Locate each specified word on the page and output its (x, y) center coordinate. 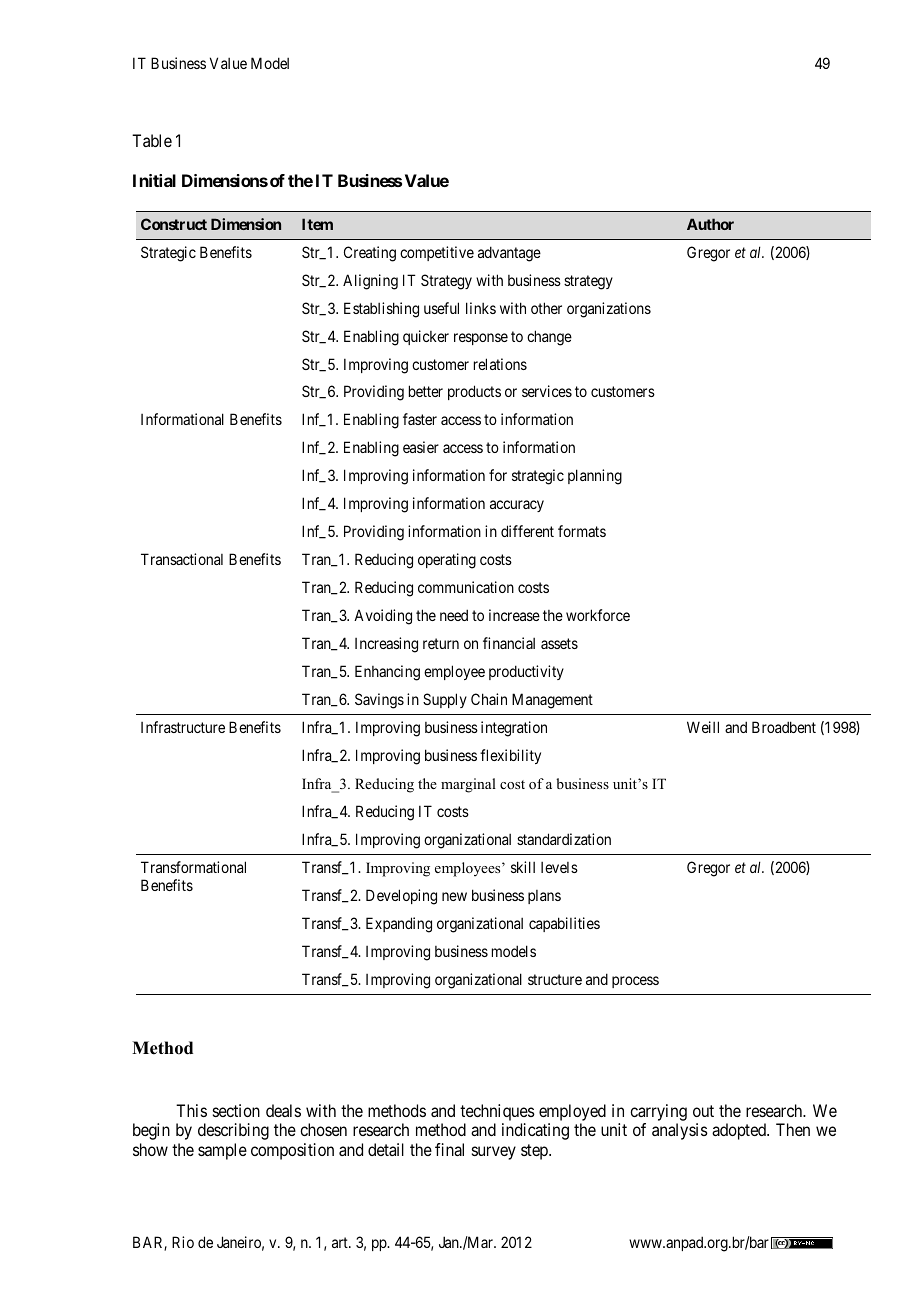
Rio (183, 1242)
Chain (489, 699)
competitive (437, 253)
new (454, 896)
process (635, 982)
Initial (154, 180)
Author (710, 224)
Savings (379, 701)
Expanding (399, 925)
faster (420, 419)
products (474, 392)
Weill (703, 727)
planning (595, 477)
